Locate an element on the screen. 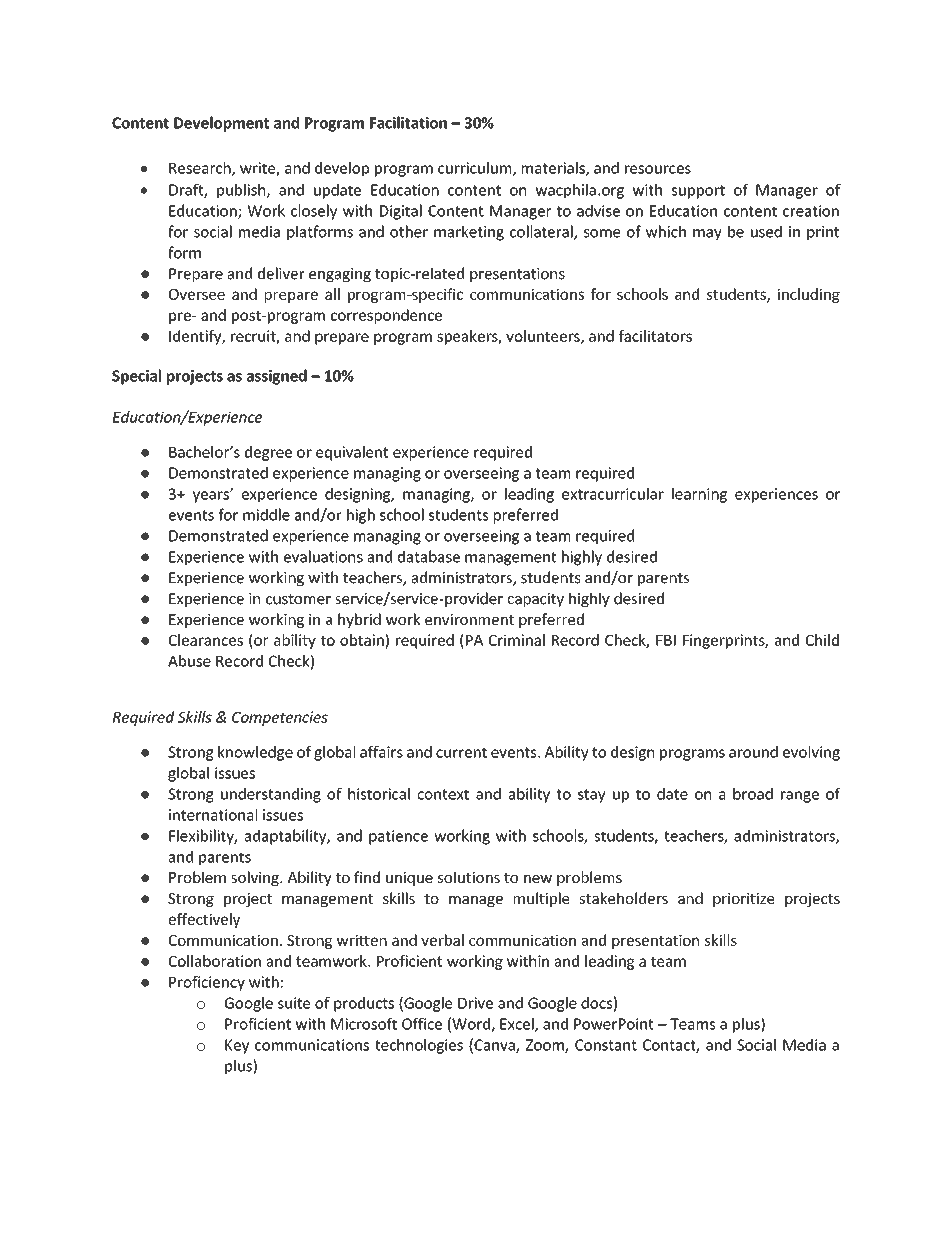  curriculum is located at coordinates (476, 169).
